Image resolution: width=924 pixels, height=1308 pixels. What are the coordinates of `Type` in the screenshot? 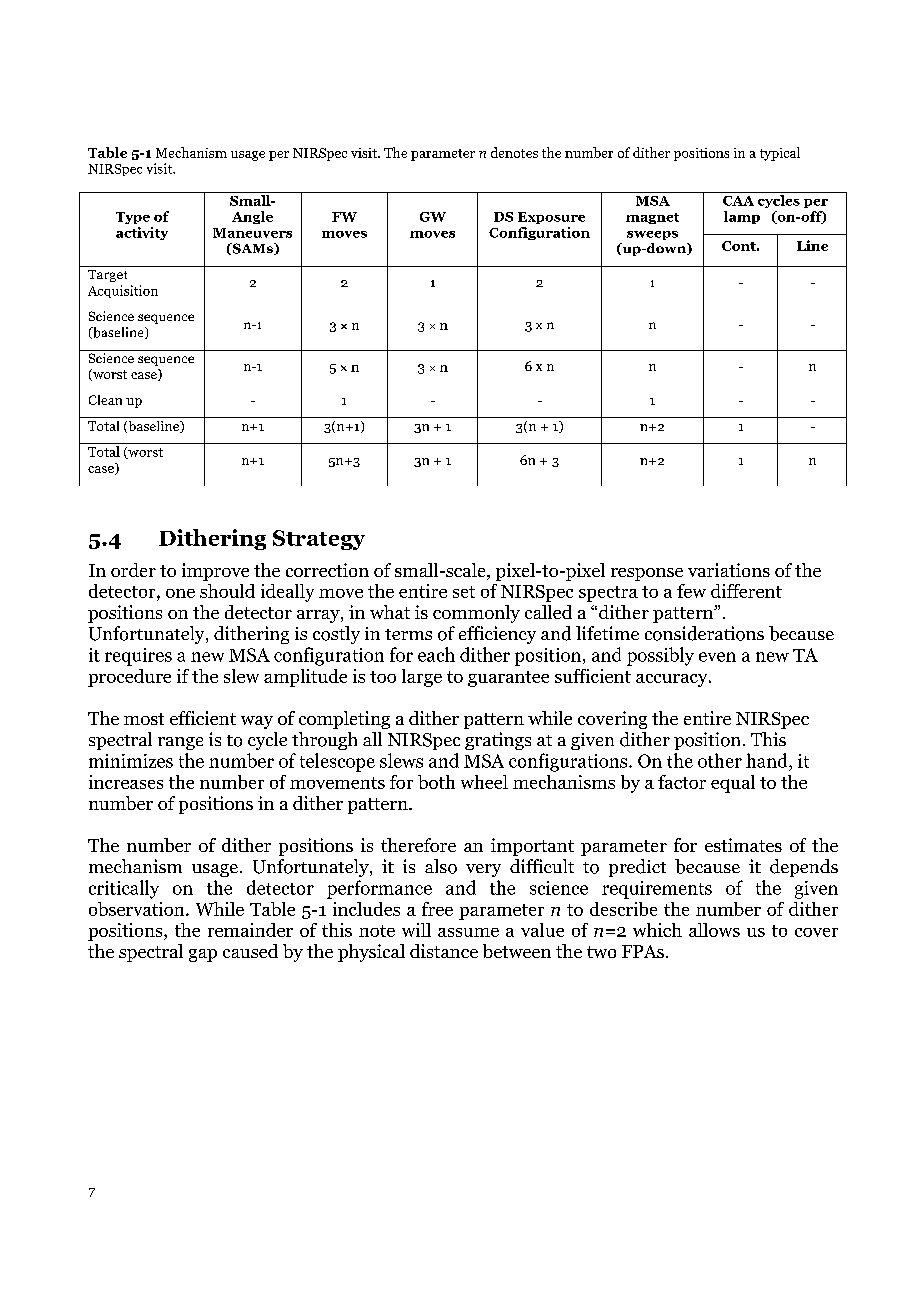 It's located at (133, 218).
